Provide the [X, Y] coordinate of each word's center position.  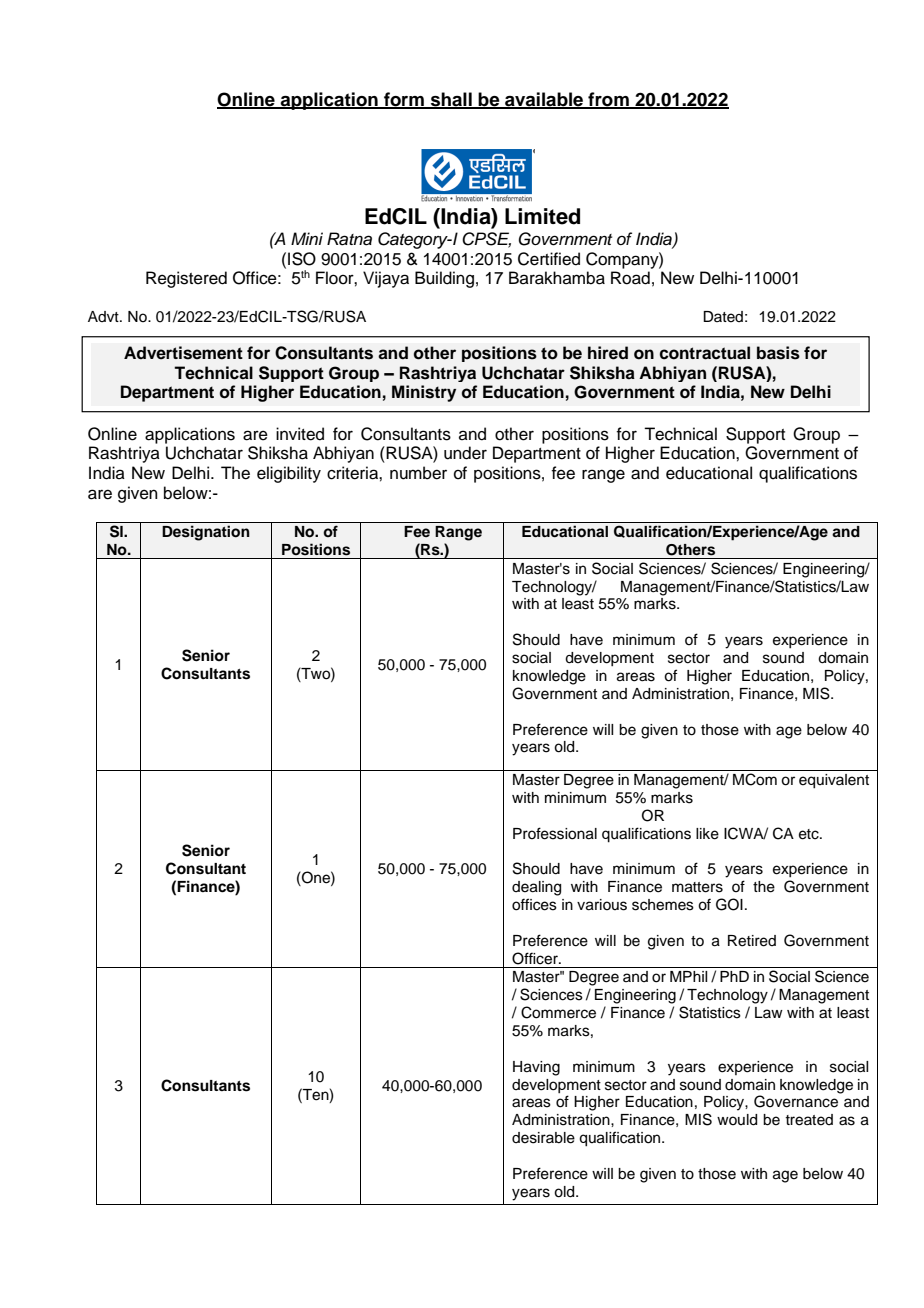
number [418, 473]
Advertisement [183, 353]
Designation [206, 533]
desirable [543, 1138]
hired [608, 353]
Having [536, 1068]
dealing [536, 888]
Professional [555, 833]
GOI [729, 904]
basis [778, 353]
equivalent [834, 781]
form [404, 100]
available [544, 100]
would [737, 1120]
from [608, 100]
